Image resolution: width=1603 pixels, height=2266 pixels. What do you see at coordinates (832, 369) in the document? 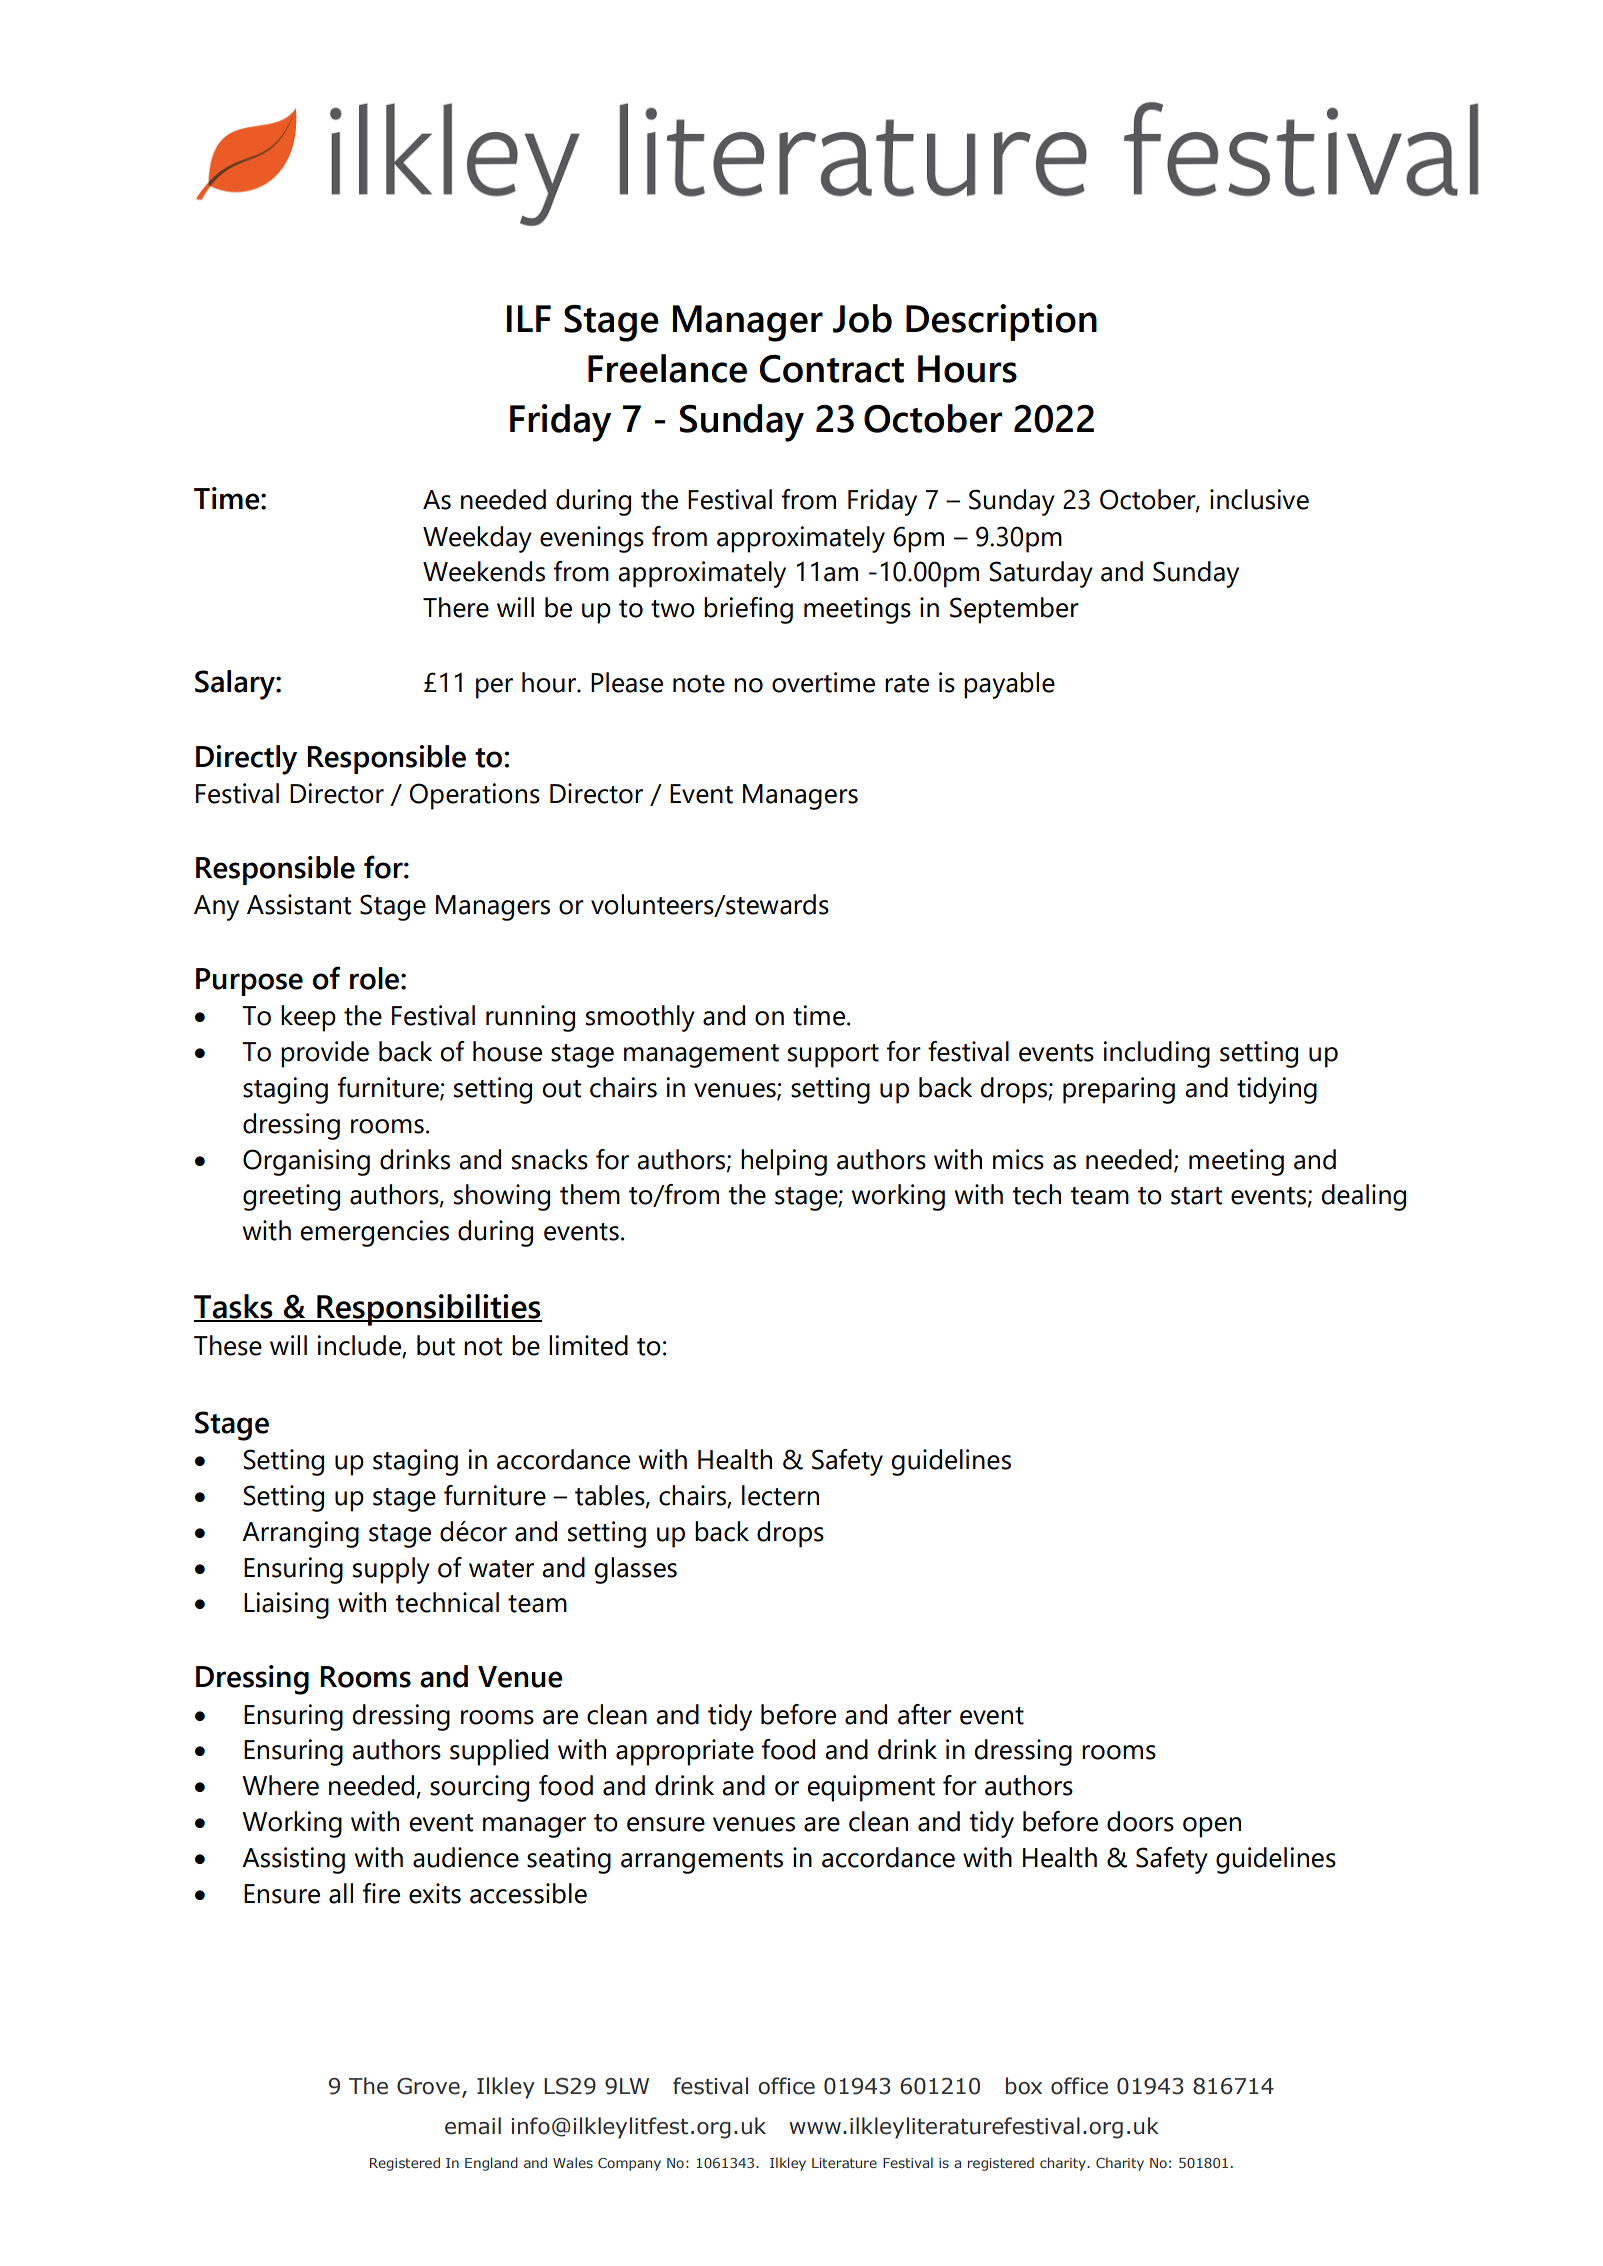
I see `Contract` at bounding box center [832, 369].
